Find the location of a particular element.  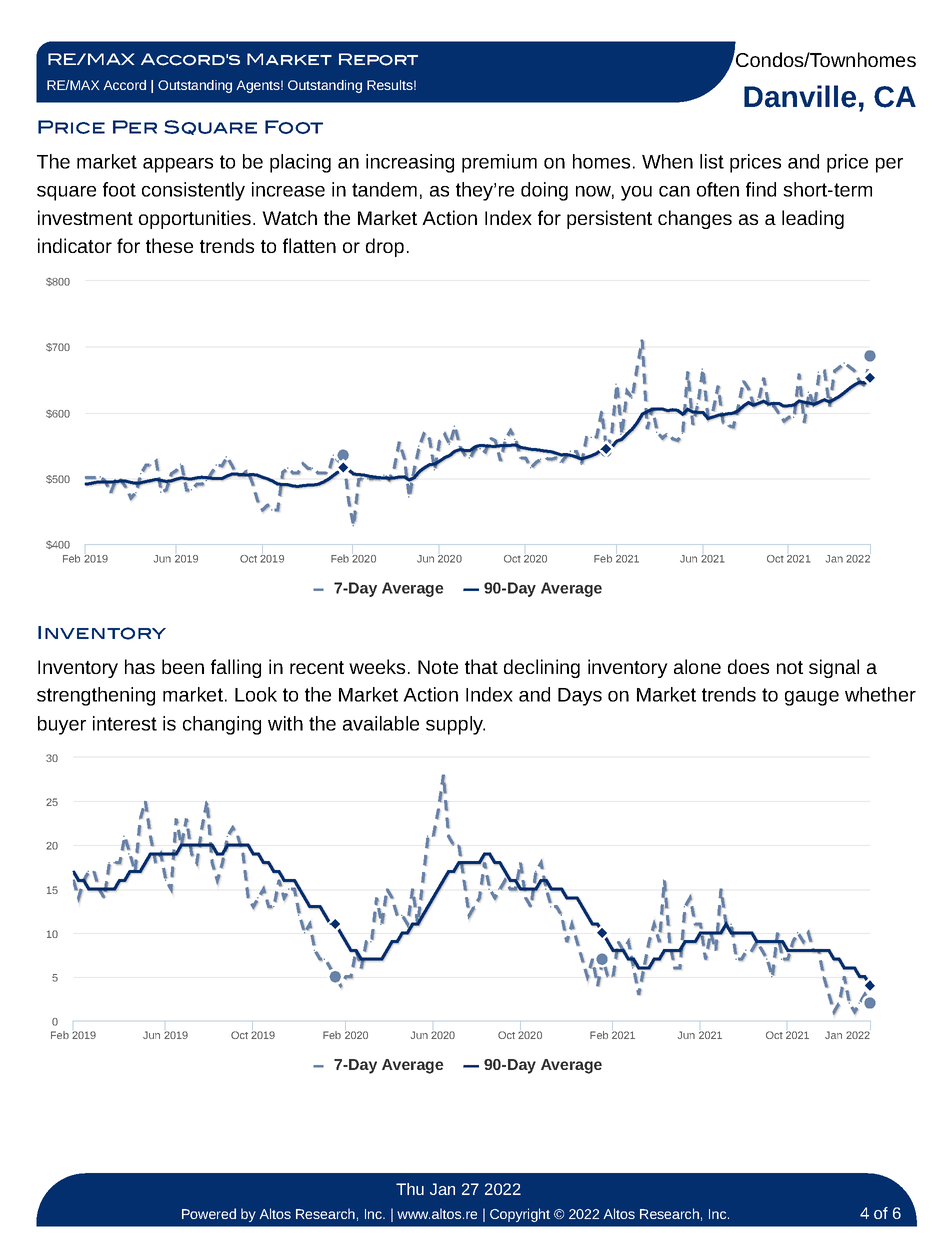

Powered is located at coordinates (209, 1213).
